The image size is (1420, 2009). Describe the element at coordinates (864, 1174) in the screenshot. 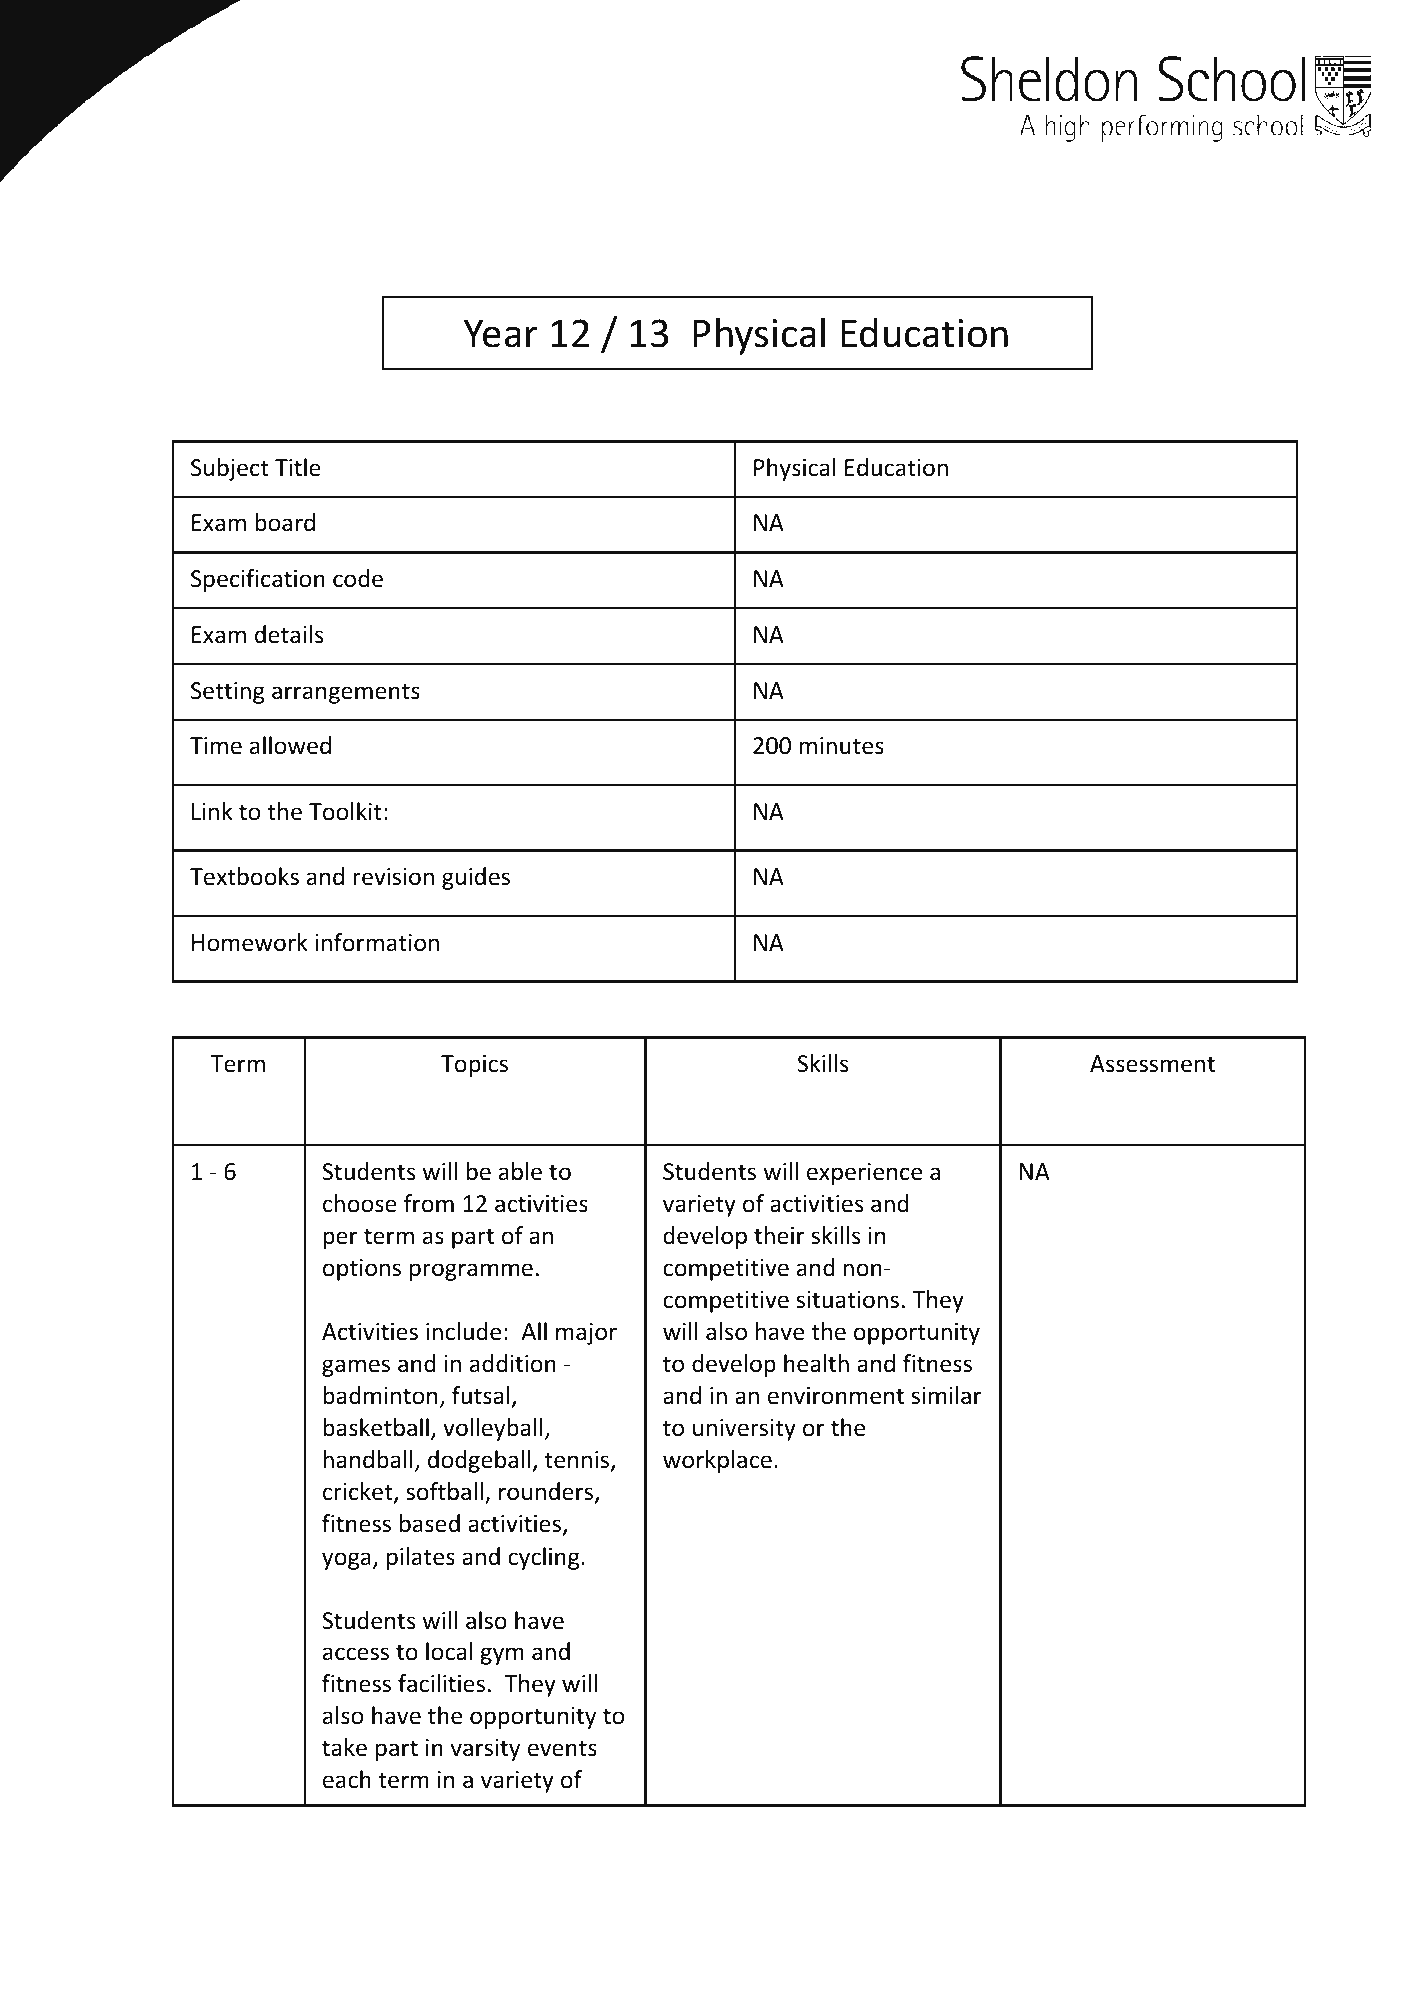

I see `experience` at that location.
